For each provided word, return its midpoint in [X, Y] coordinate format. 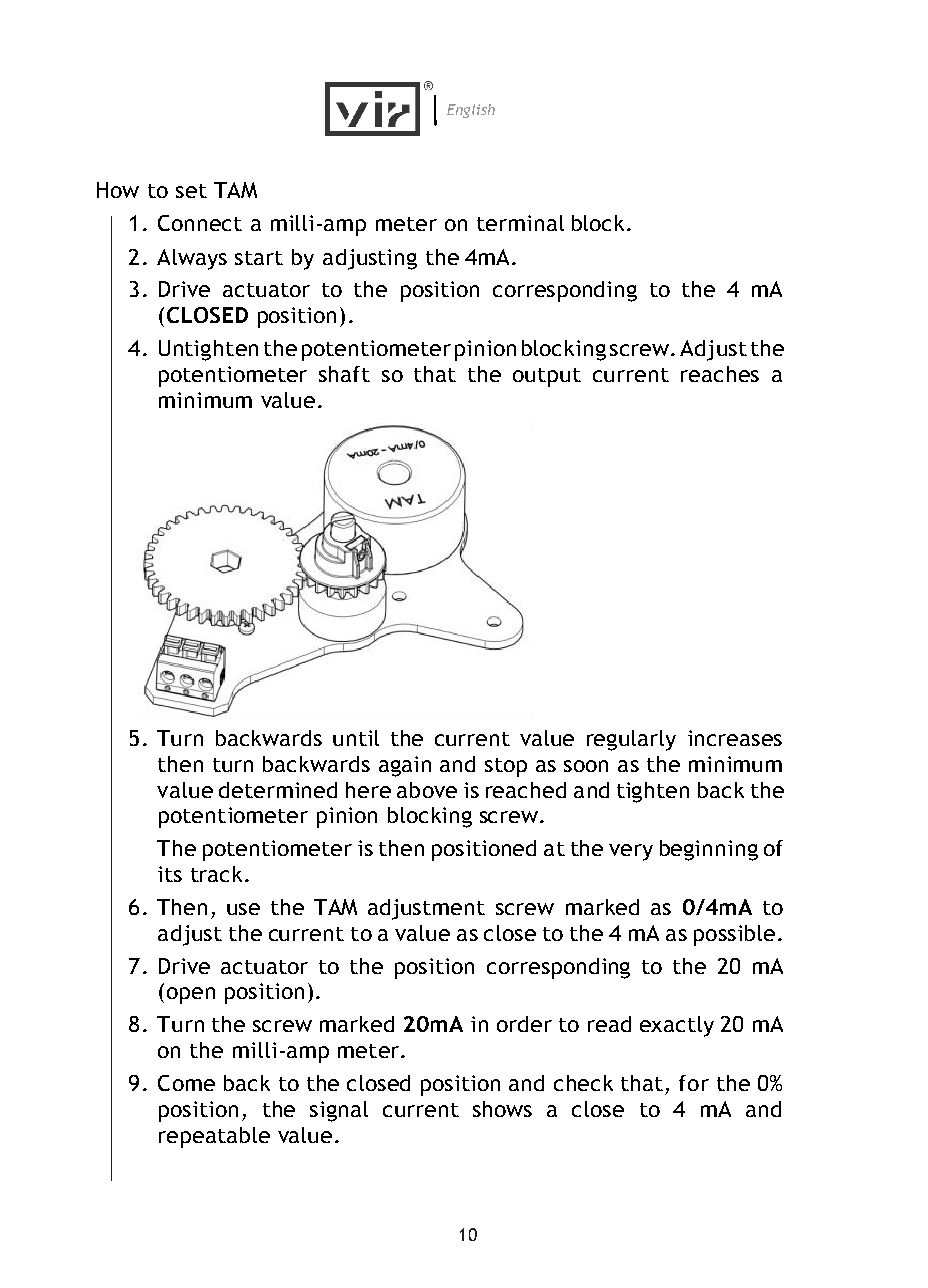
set [191, 191]
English [471, 111]
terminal [520, 223]
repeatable [214, 1137]
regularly [631, 740]
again [405, 766]
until [356, 738]
